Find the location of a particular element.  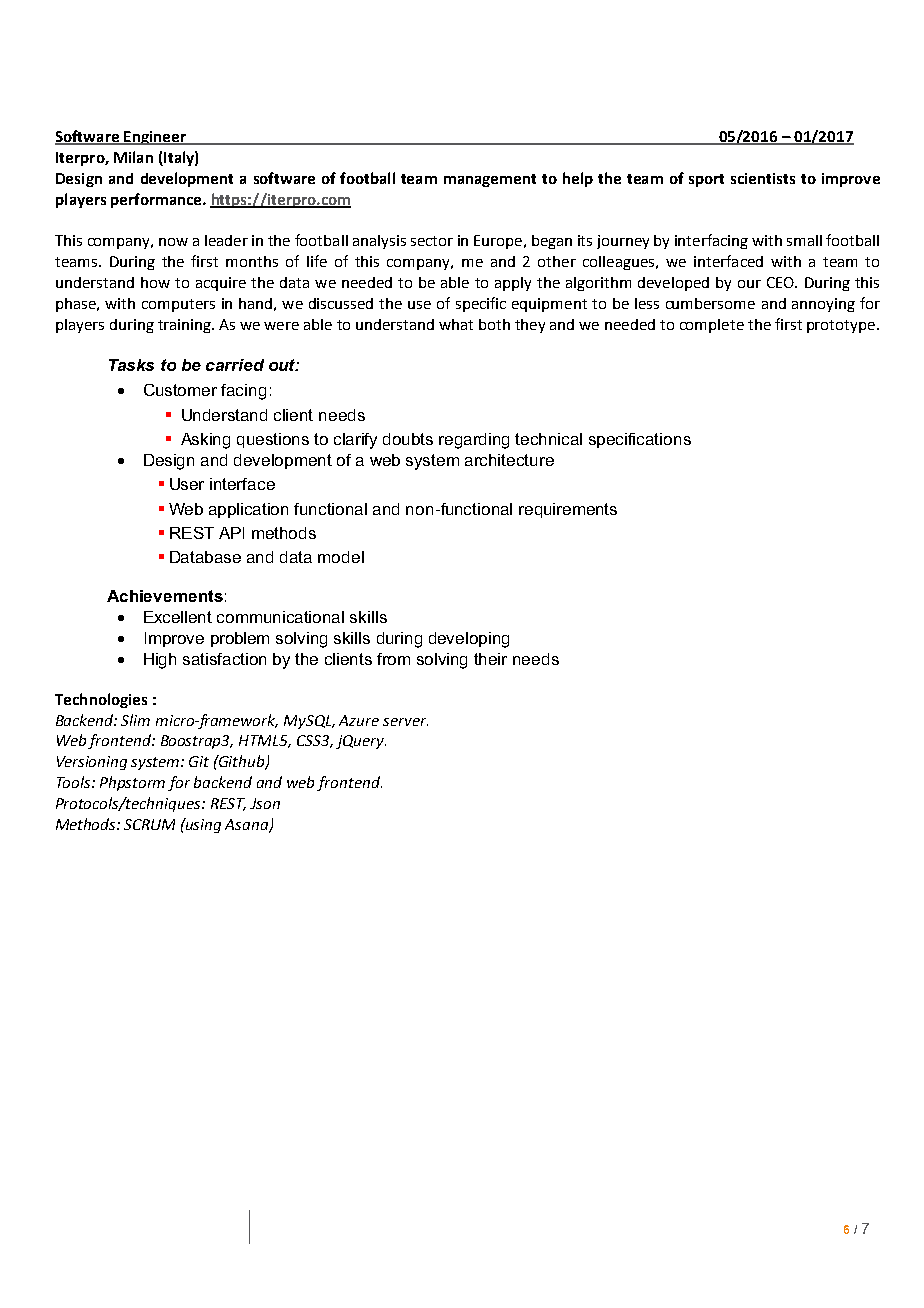

their is located at coordinates (490, 659).
